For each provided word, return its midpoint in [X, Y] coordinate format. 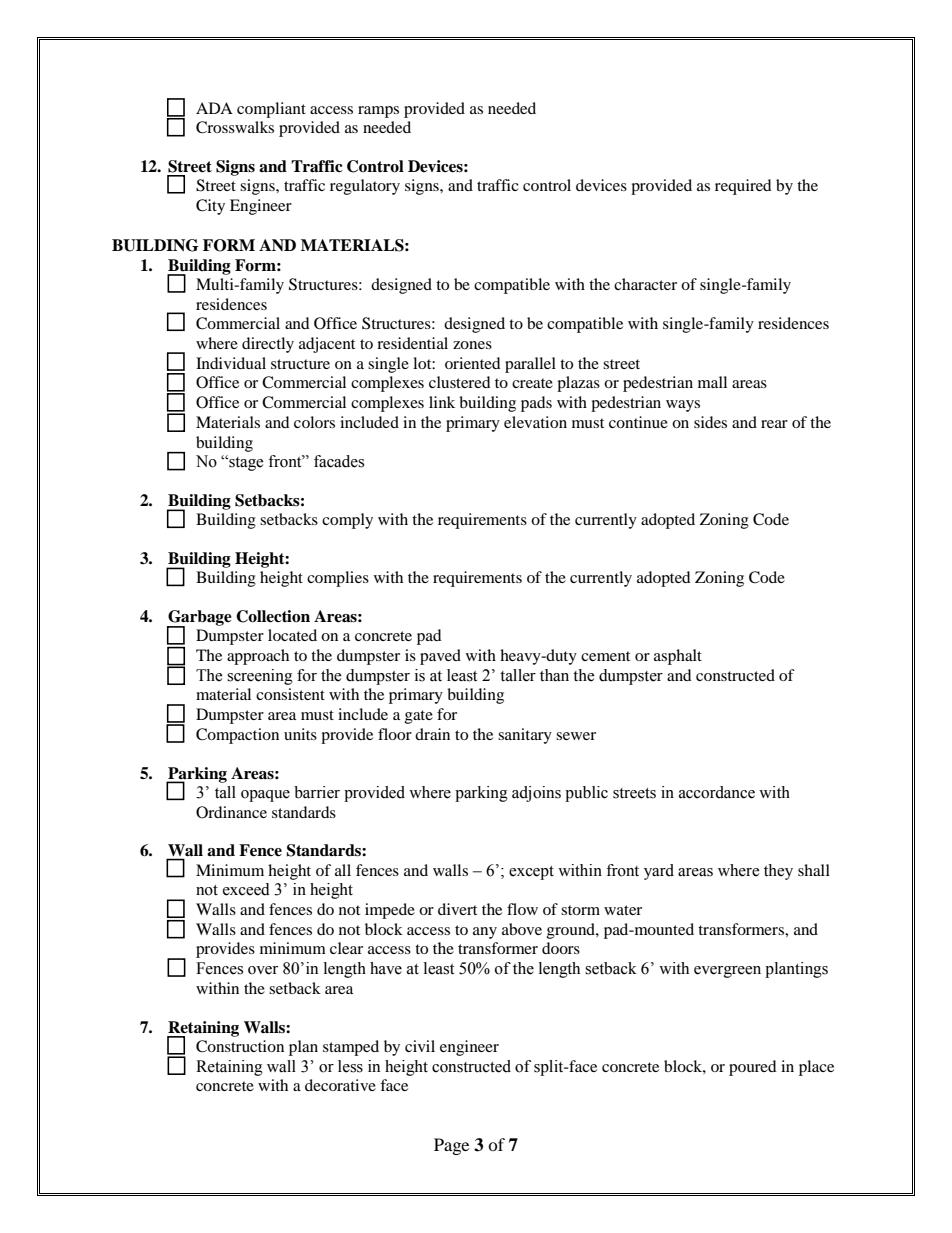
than [554, 675]
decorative [340, 1085]
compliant [271, 110]
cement [605, 656]
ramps [378, 112]
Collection [273, 616]
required [743, 187]
